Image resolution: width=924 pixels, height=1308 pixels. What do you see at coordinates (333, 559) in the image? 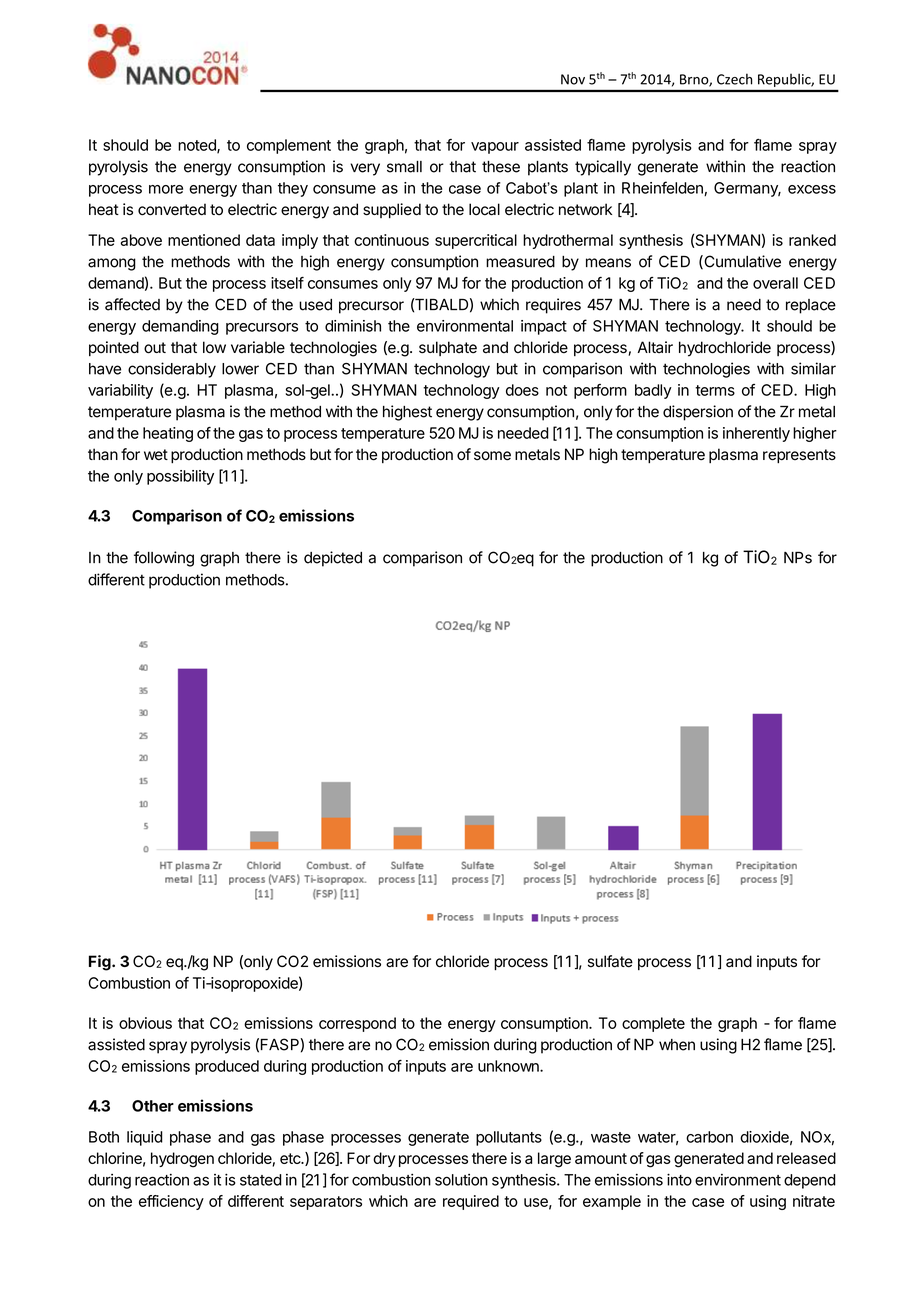
I see `depicted` at bounding box center [333, 559].
